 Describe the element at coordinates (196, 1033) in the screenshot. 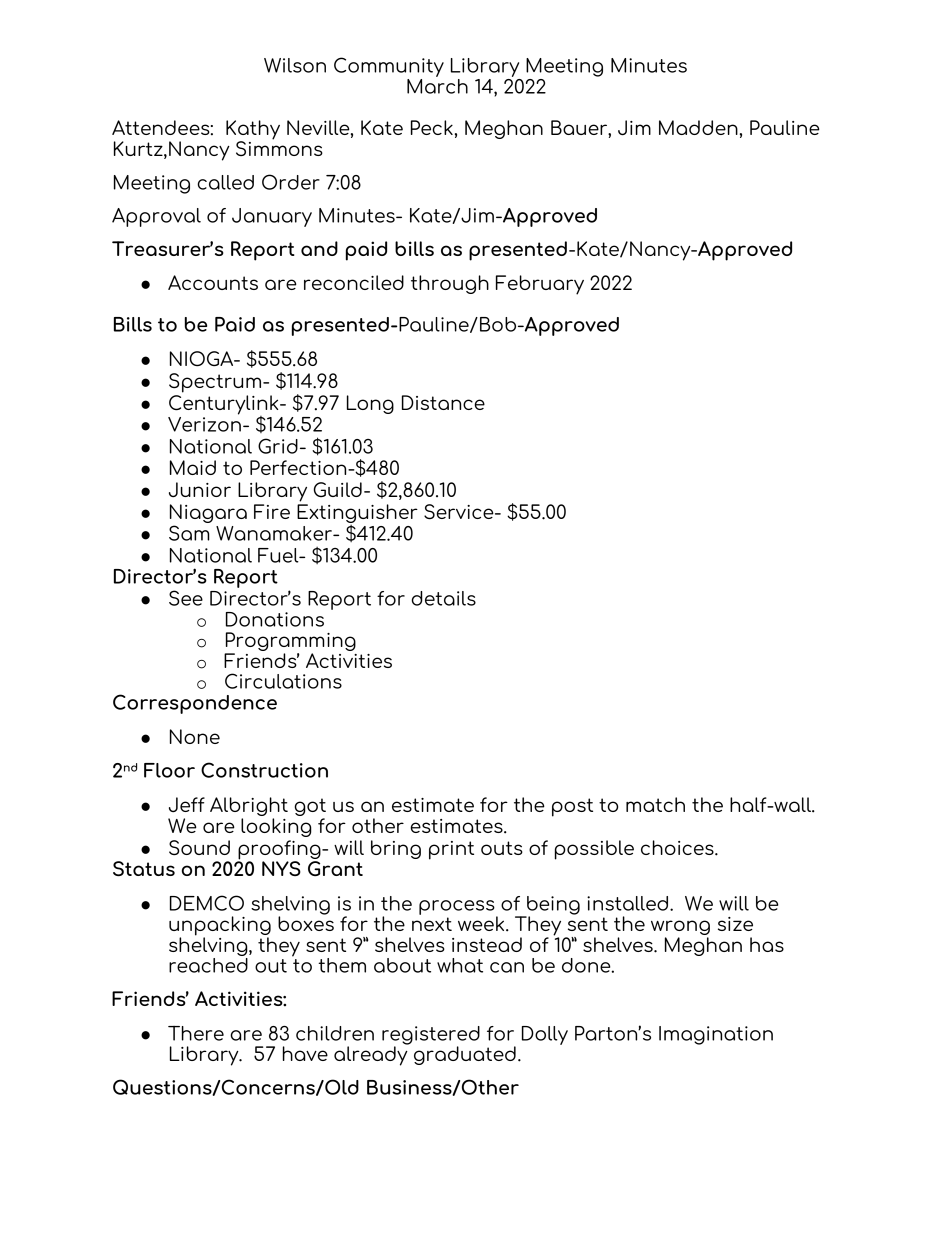

I see `There` at that location.
